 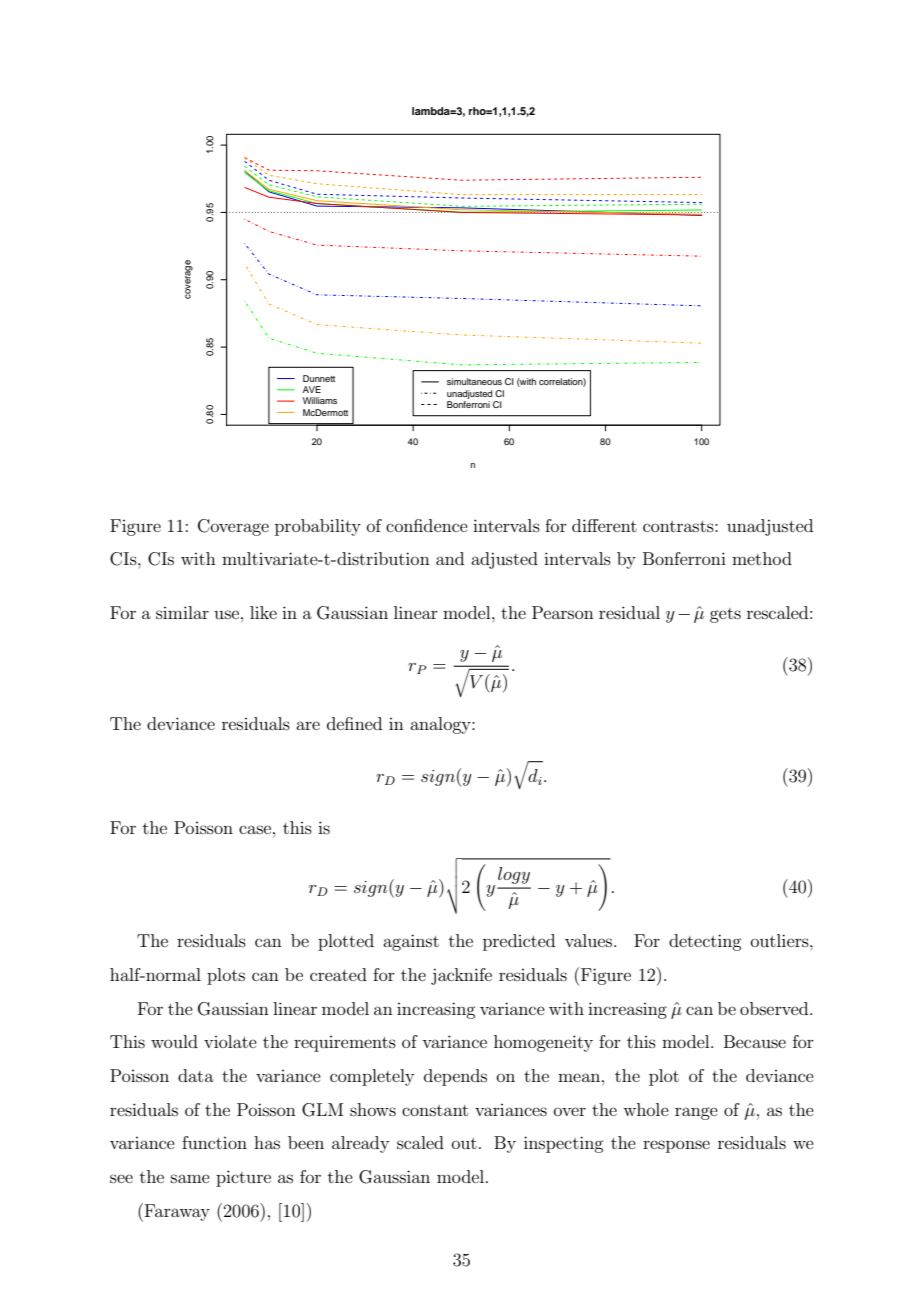 What do you see at coordinates (604, 525) in the document?
I see `different` at bounding box center [604, 525].
